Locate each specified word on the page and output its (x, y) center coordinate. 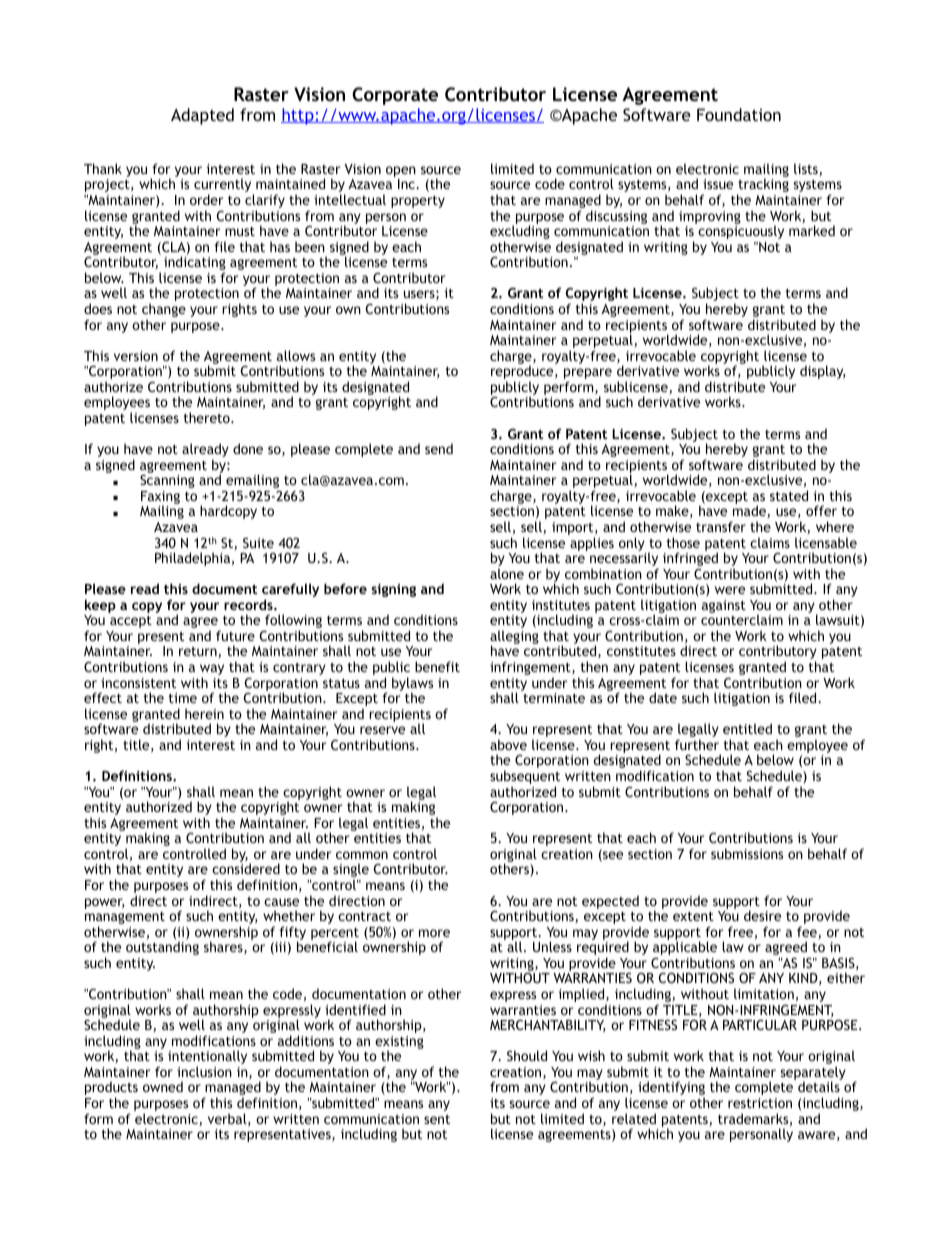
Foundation (739, 114)
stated (789, 495)
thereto (208, 417)
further (697, 744)
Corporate (395, 96)
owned (163, 1086)
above (508, 744)
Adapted (202, 116)
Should (527, 1055)
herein (204, 713)
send (439, 448)
